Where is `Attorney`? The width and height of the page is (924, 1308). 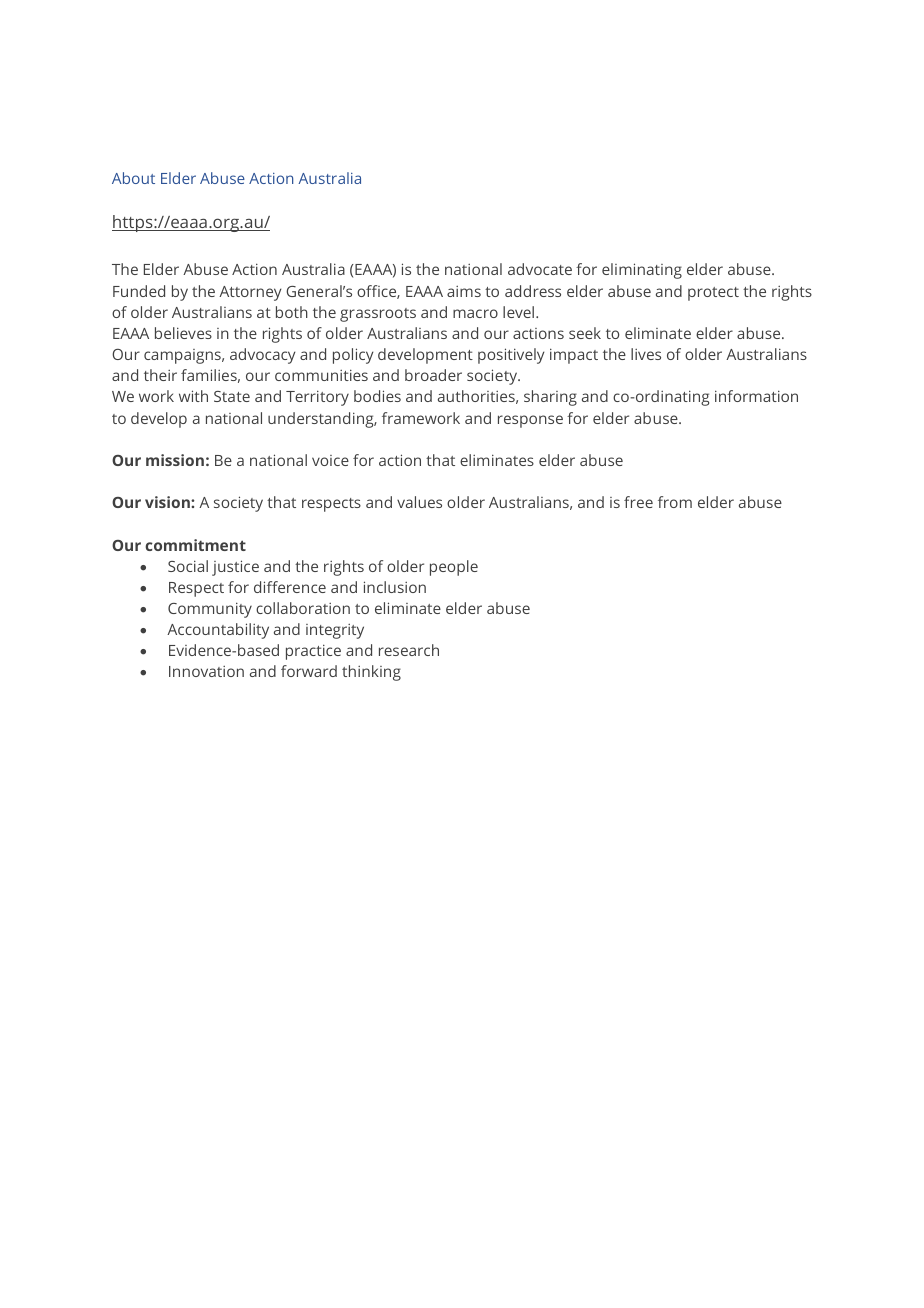
Attorney is located at coordinates (250, 293).
